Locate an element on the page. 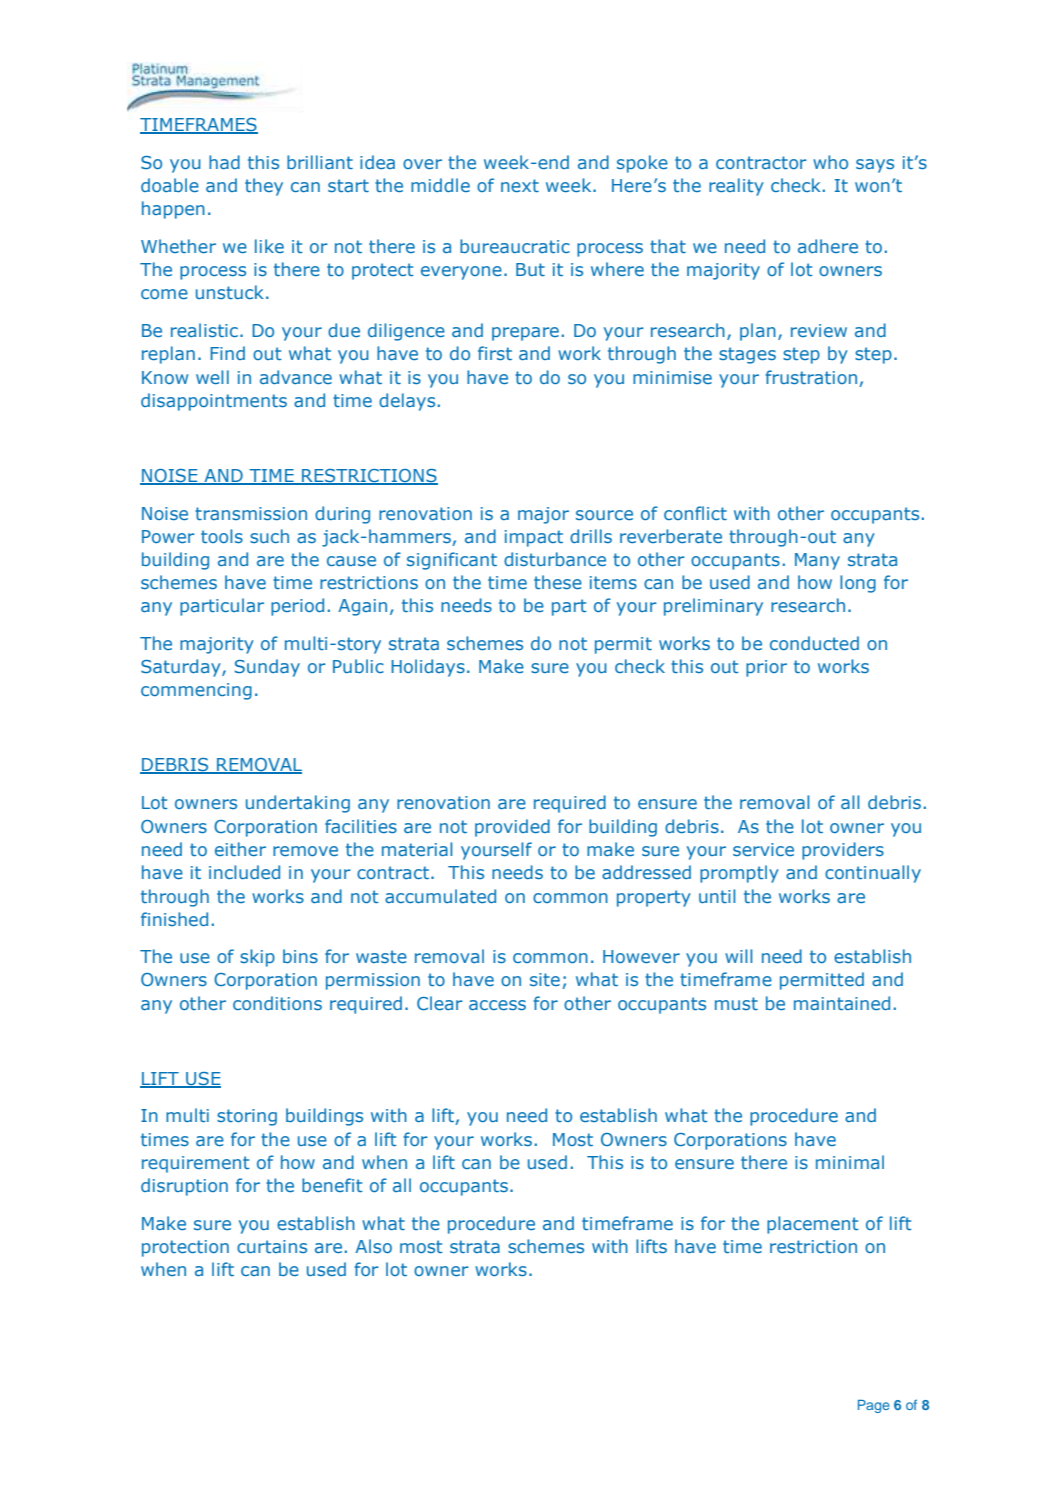  provided is located at coordinates (512, 828).
